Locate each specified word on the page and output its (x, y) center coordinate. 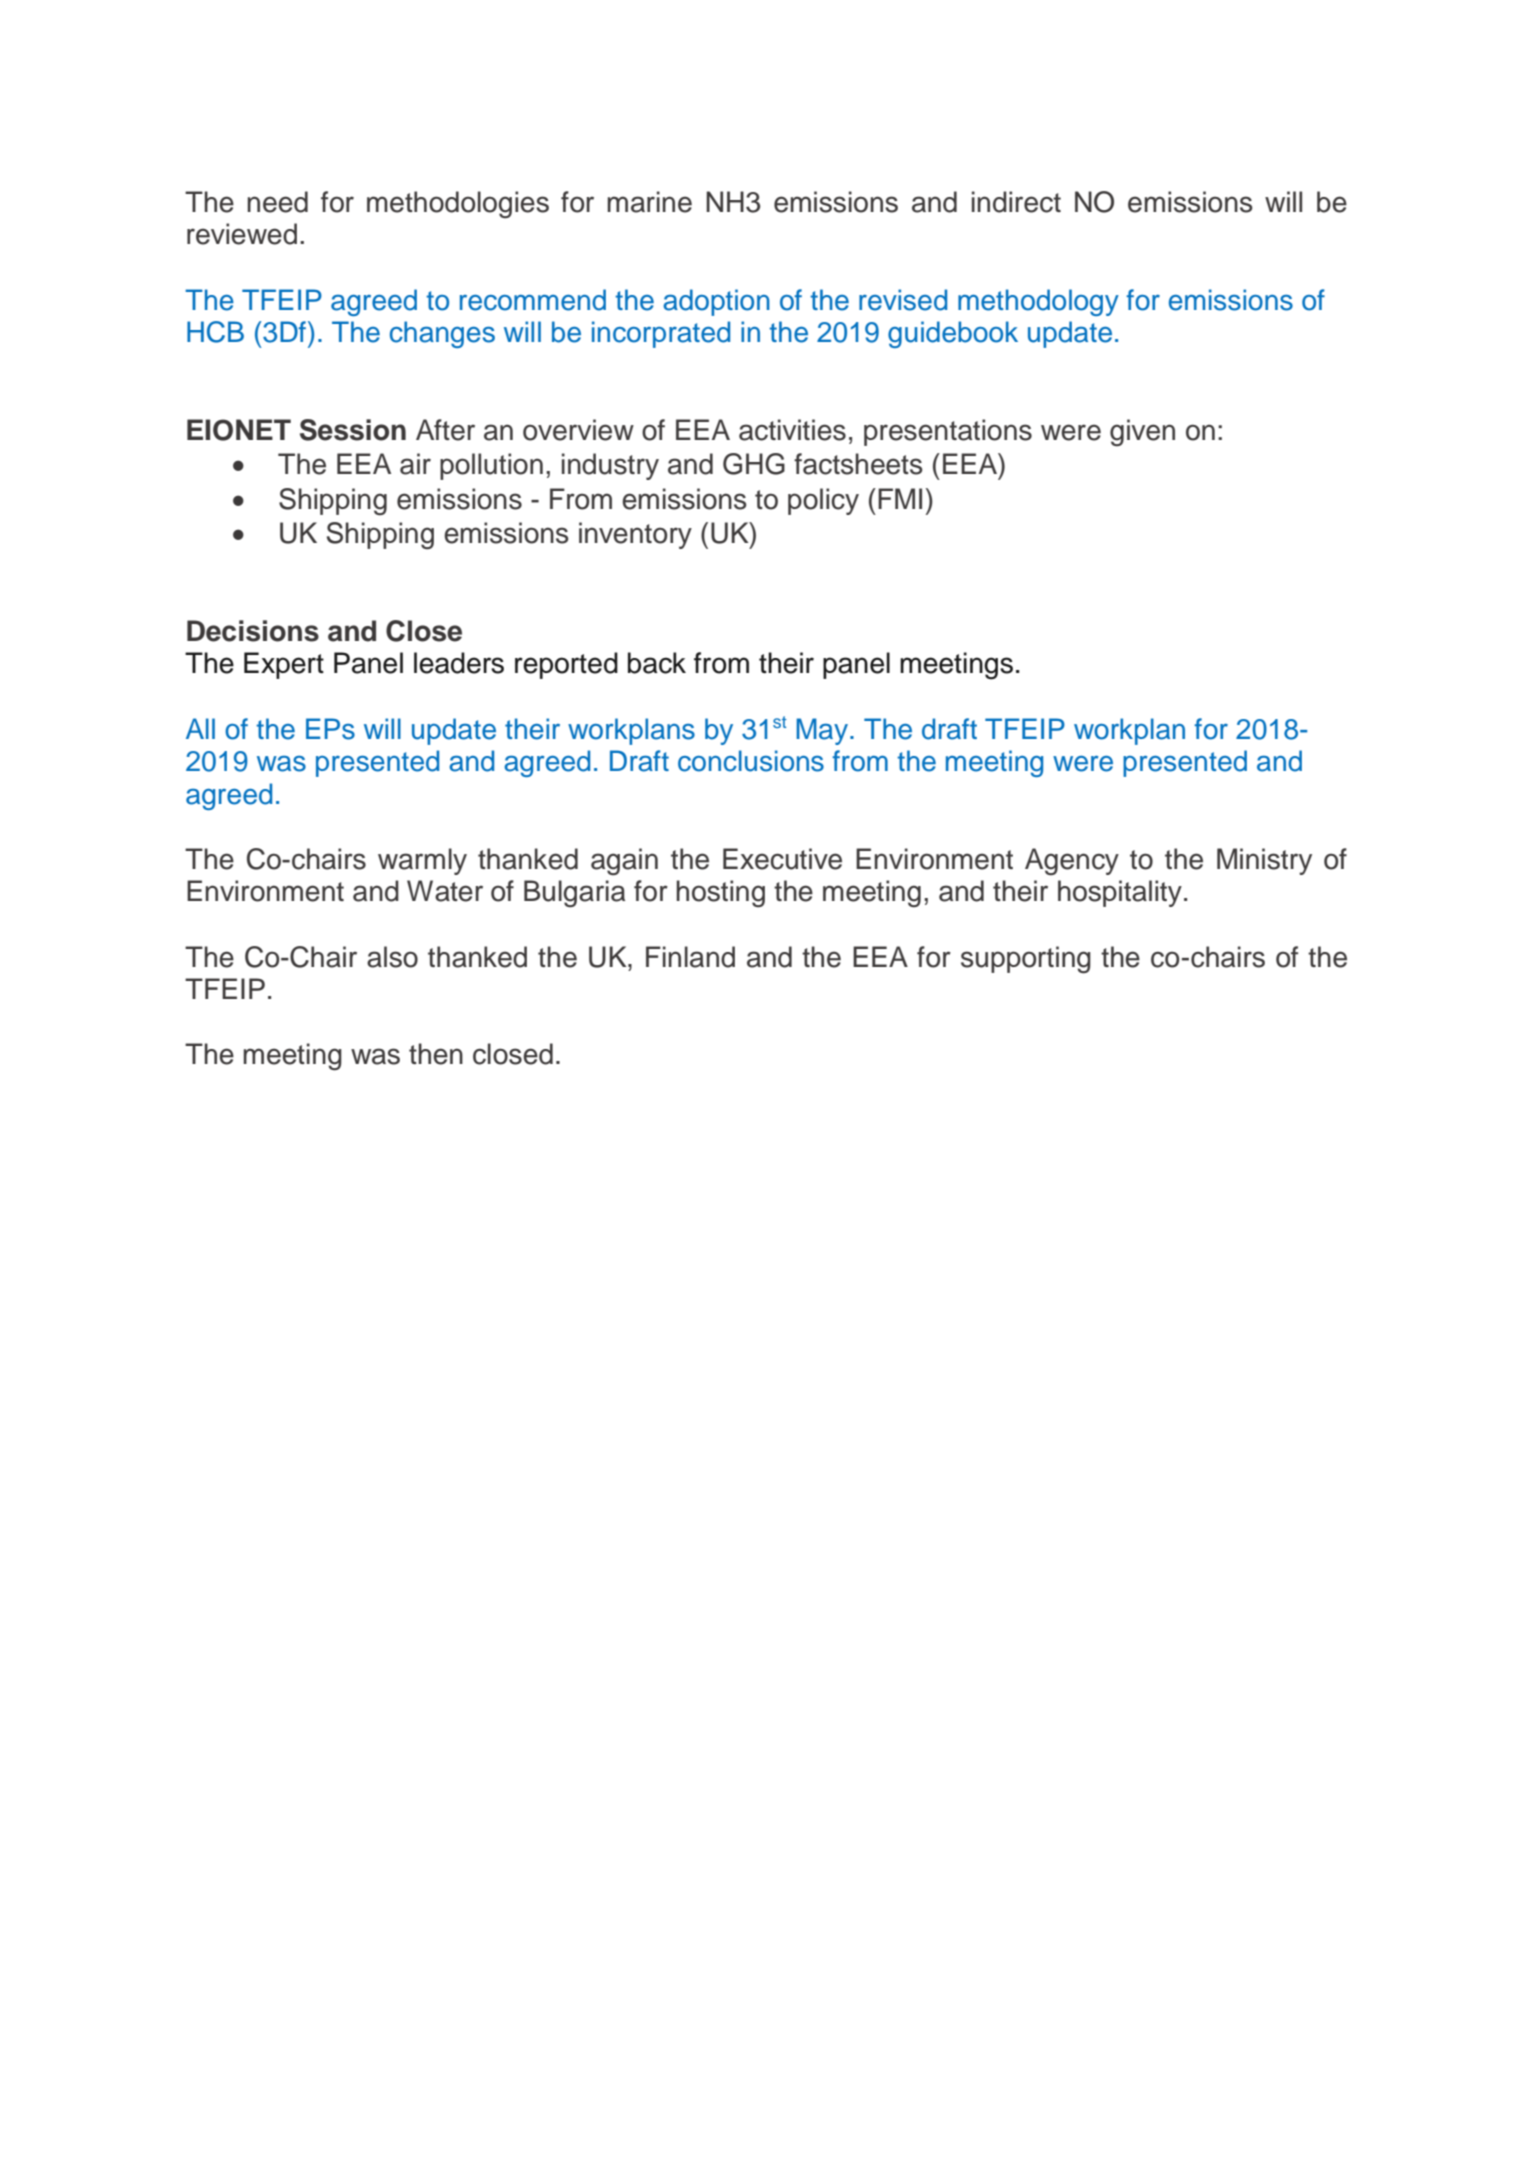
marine (649, 202)
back (657, 663)
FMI (900, 498)
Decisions (253, 631)
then (436, 1054)
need (277, 202)
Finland (690, 957)
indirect (1016, 202)
